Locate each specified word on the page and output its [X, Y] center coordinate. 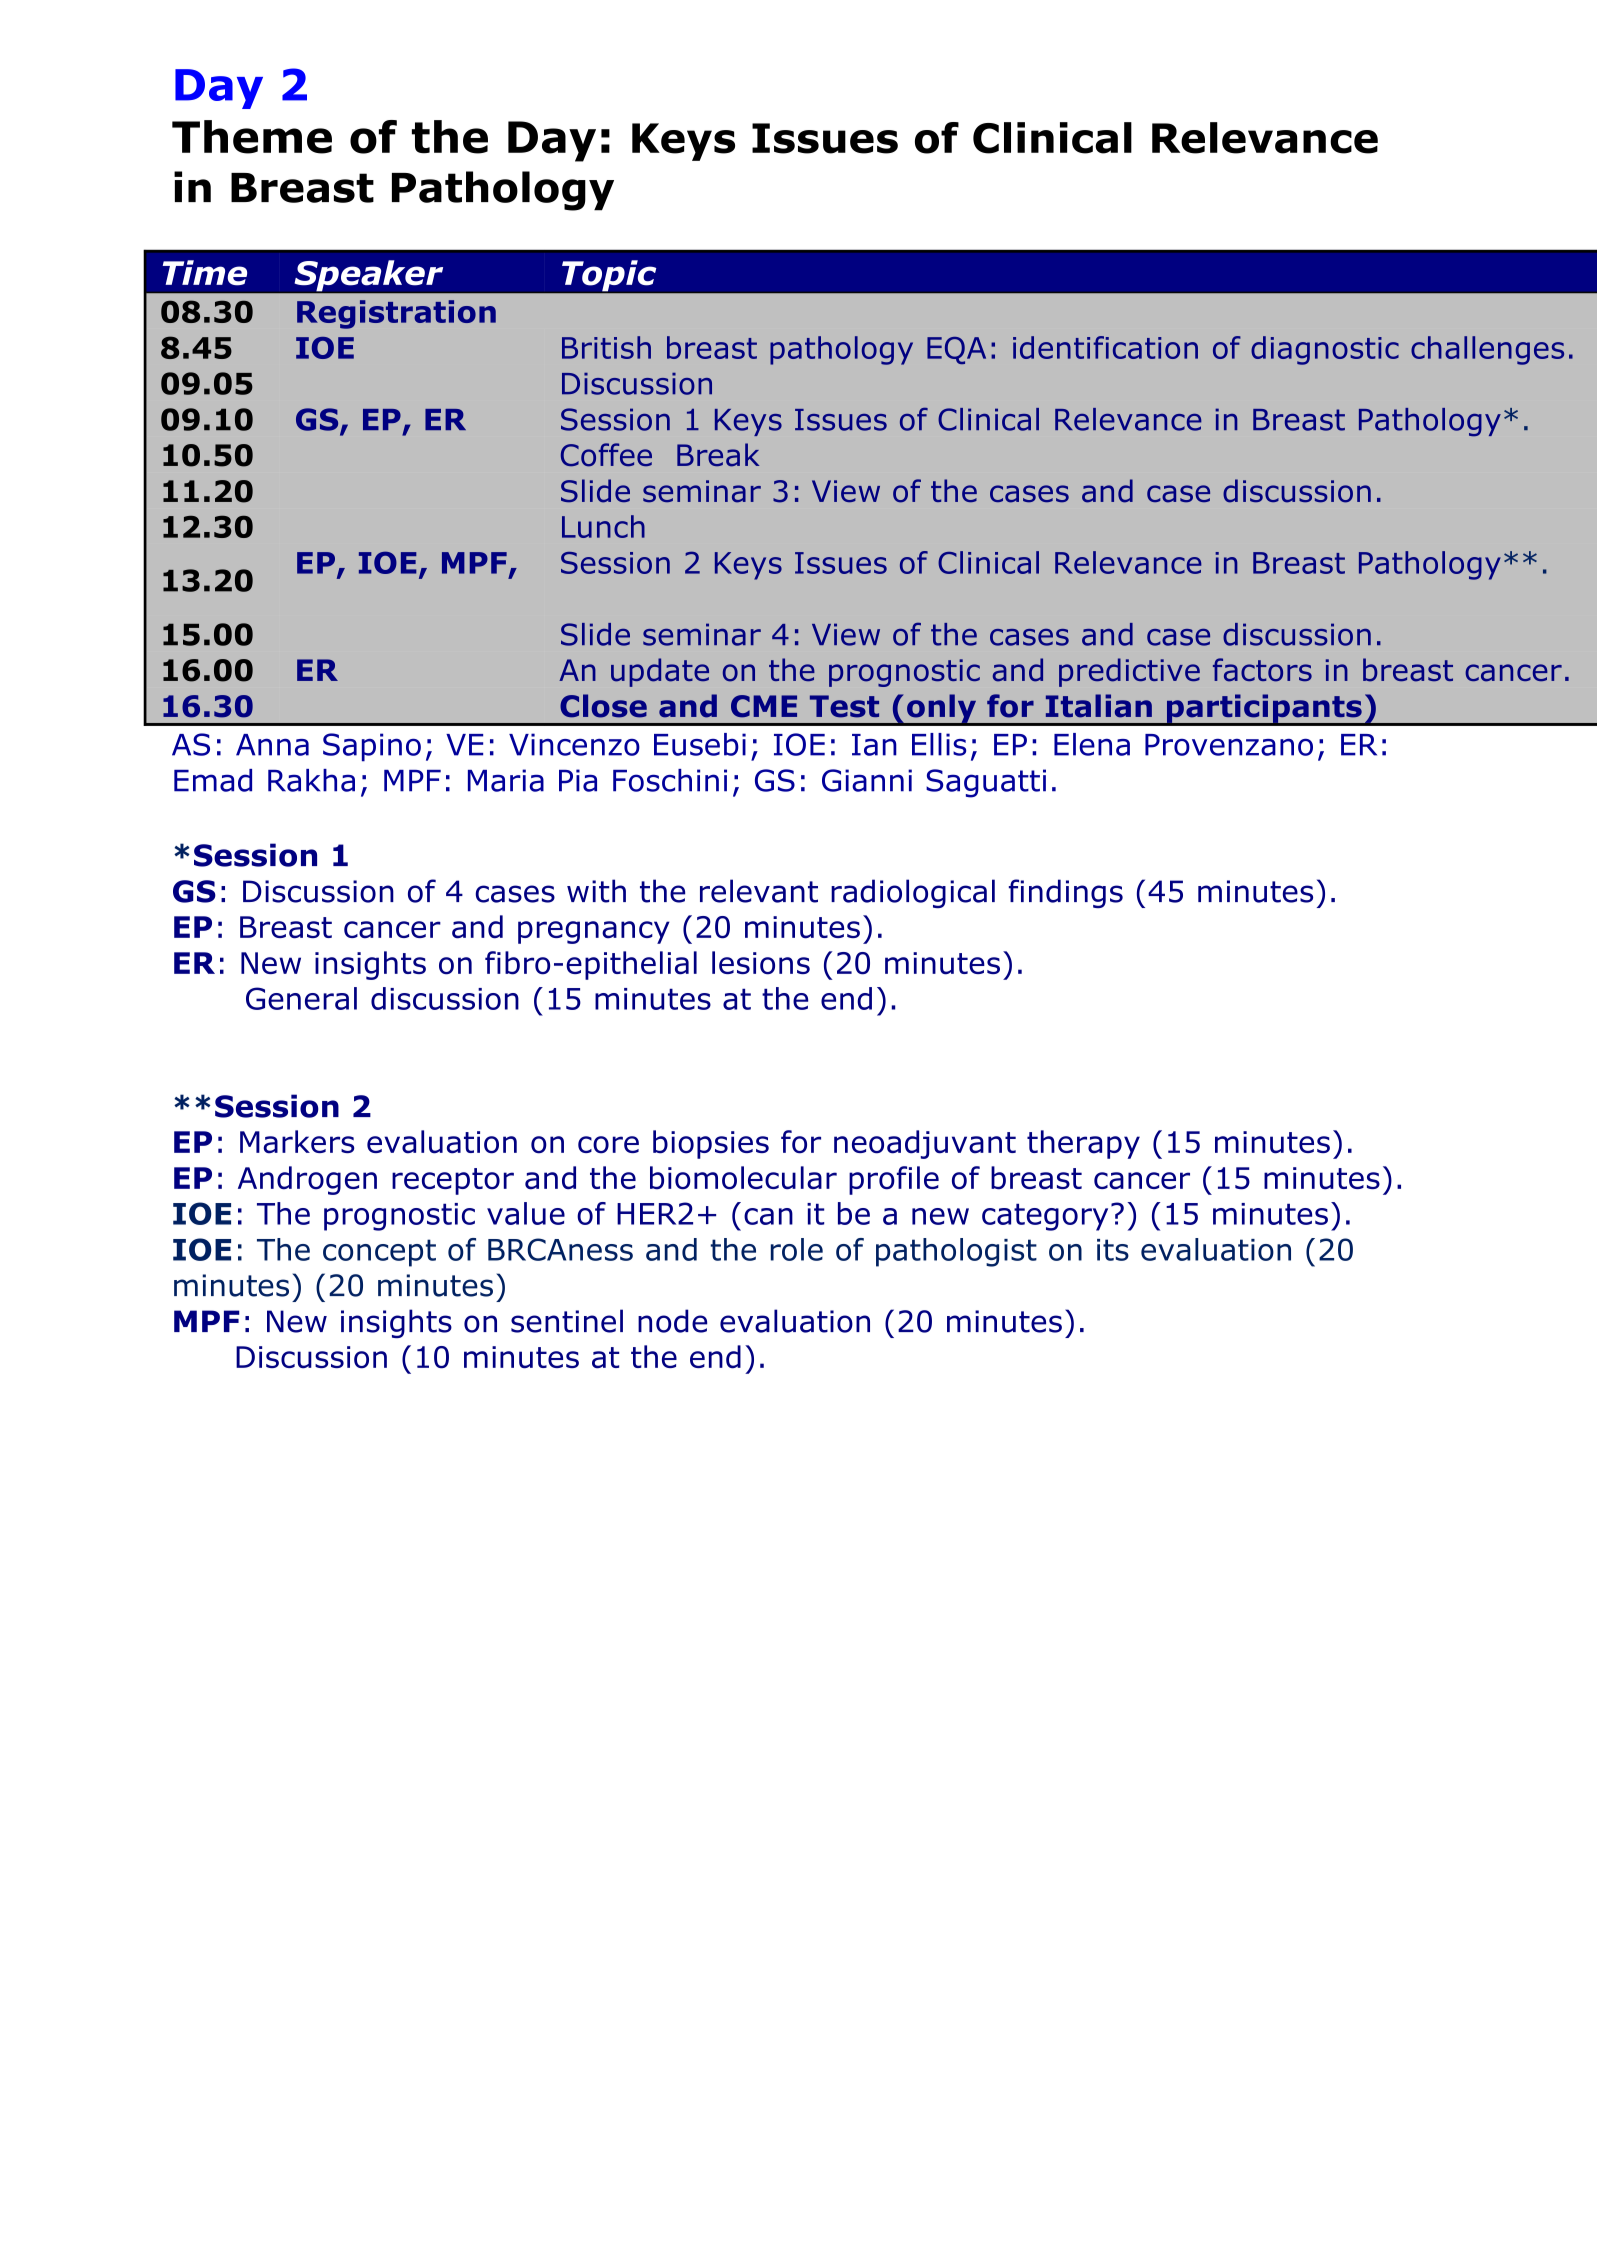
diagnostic [1325, 350]
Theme [252, 137]
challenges [1487, 350]
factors [1262, 670]
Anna [272, 745]
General [301, 998]
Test [844, 706]
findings [1066, 893]
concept [379, 1253]
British [606, 347]
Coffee [606, 455]
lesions [761, 963]
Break [718, 455]
